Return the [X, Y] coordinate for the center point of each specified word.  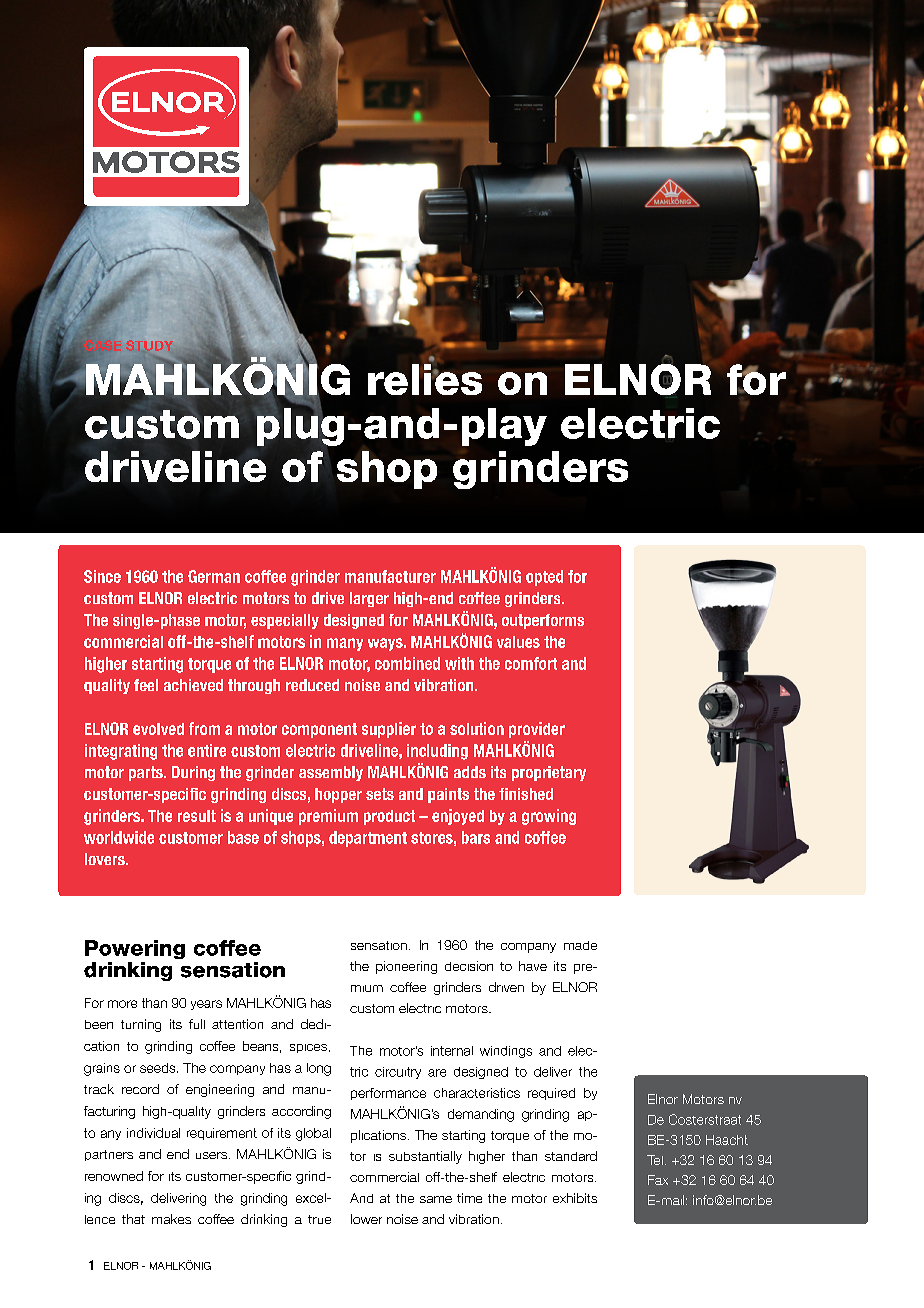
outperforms [543, 621]
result [197, 816]
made [580, 945]
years [206, 1005]
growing [549, 817]
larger [369, 599]
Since [102, 576]
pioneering [406, 967]
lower [366, 1219]
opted [544, 578]
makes [171, 1219]
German [214, 576]
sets [380, 794]
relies [425, 379]
